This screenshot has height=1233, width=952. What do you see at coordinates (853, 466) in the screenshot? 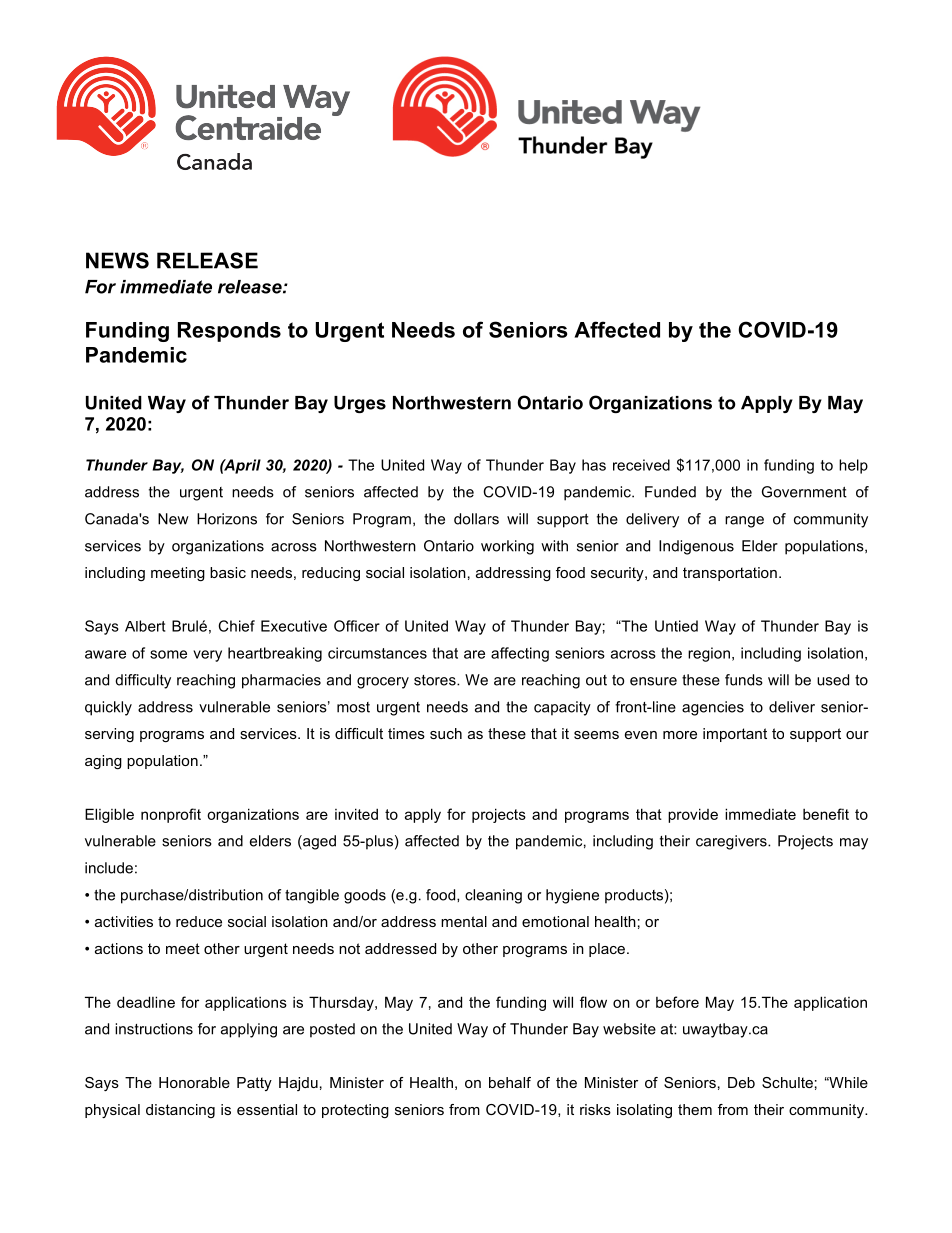
I see `help` at bounding box center [853, 466].
